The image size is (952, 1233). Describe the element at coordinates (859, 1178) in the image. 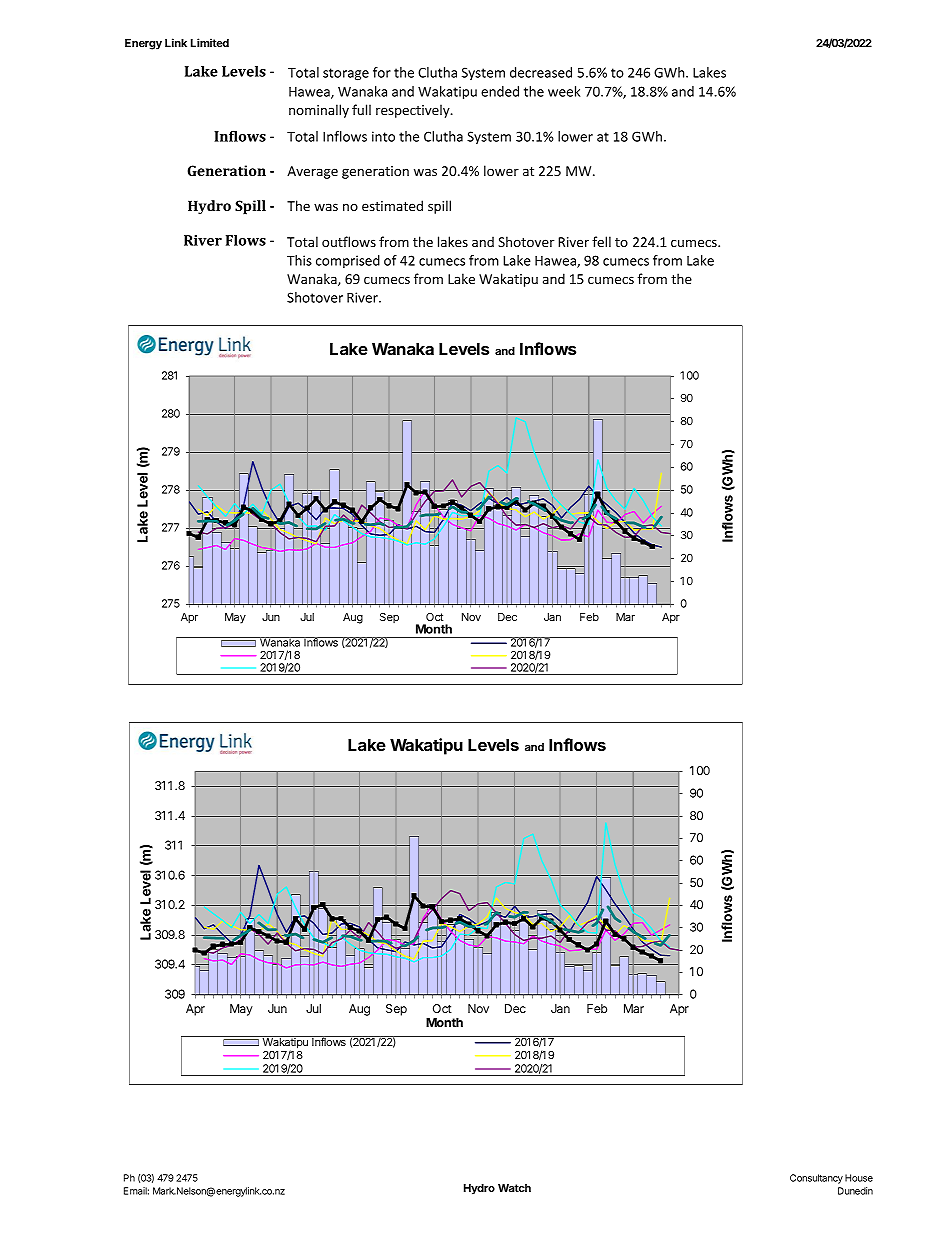

I see `House` at that location.
